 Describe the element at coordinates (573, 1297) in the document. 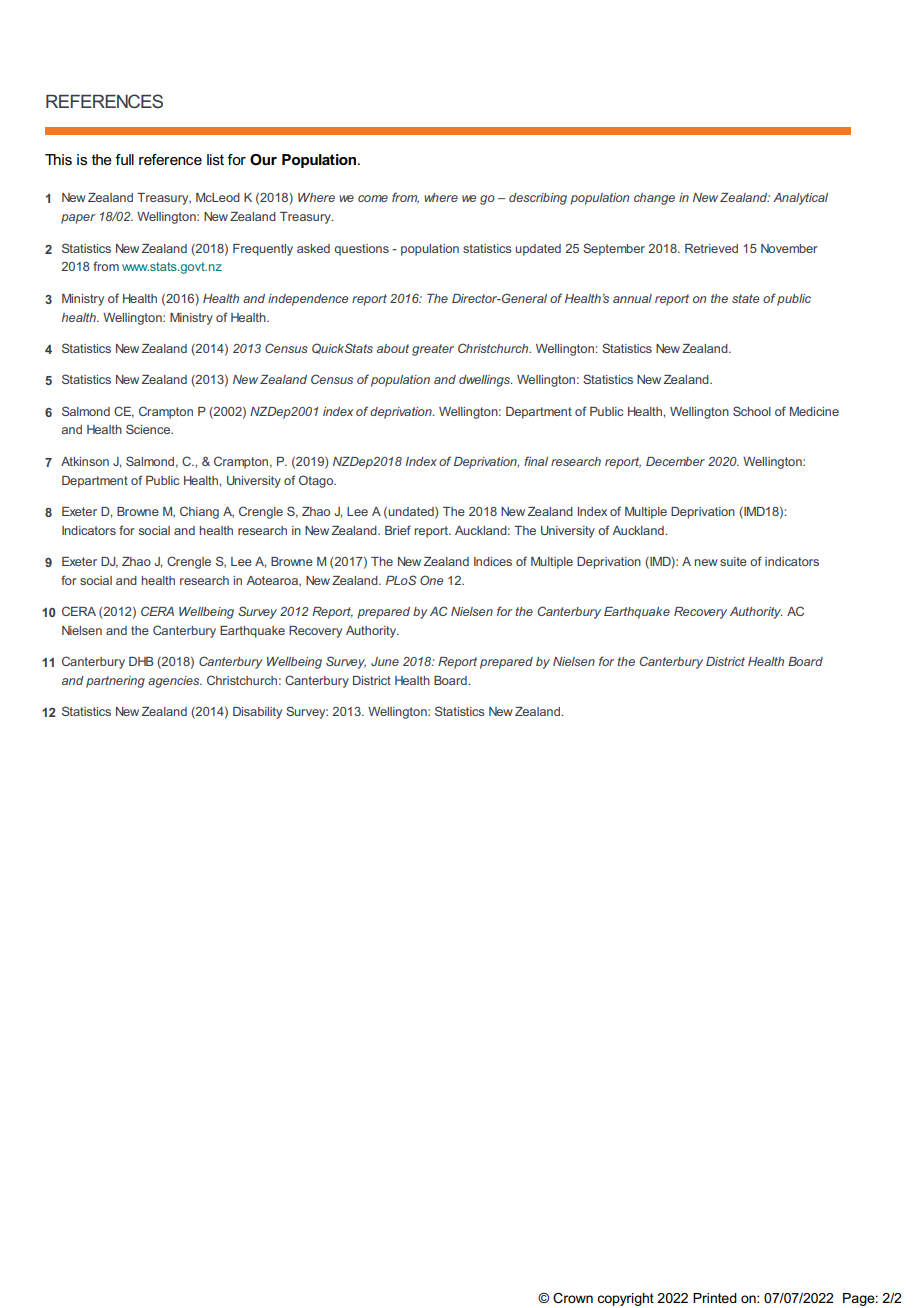

I see `Crown` at that location.
